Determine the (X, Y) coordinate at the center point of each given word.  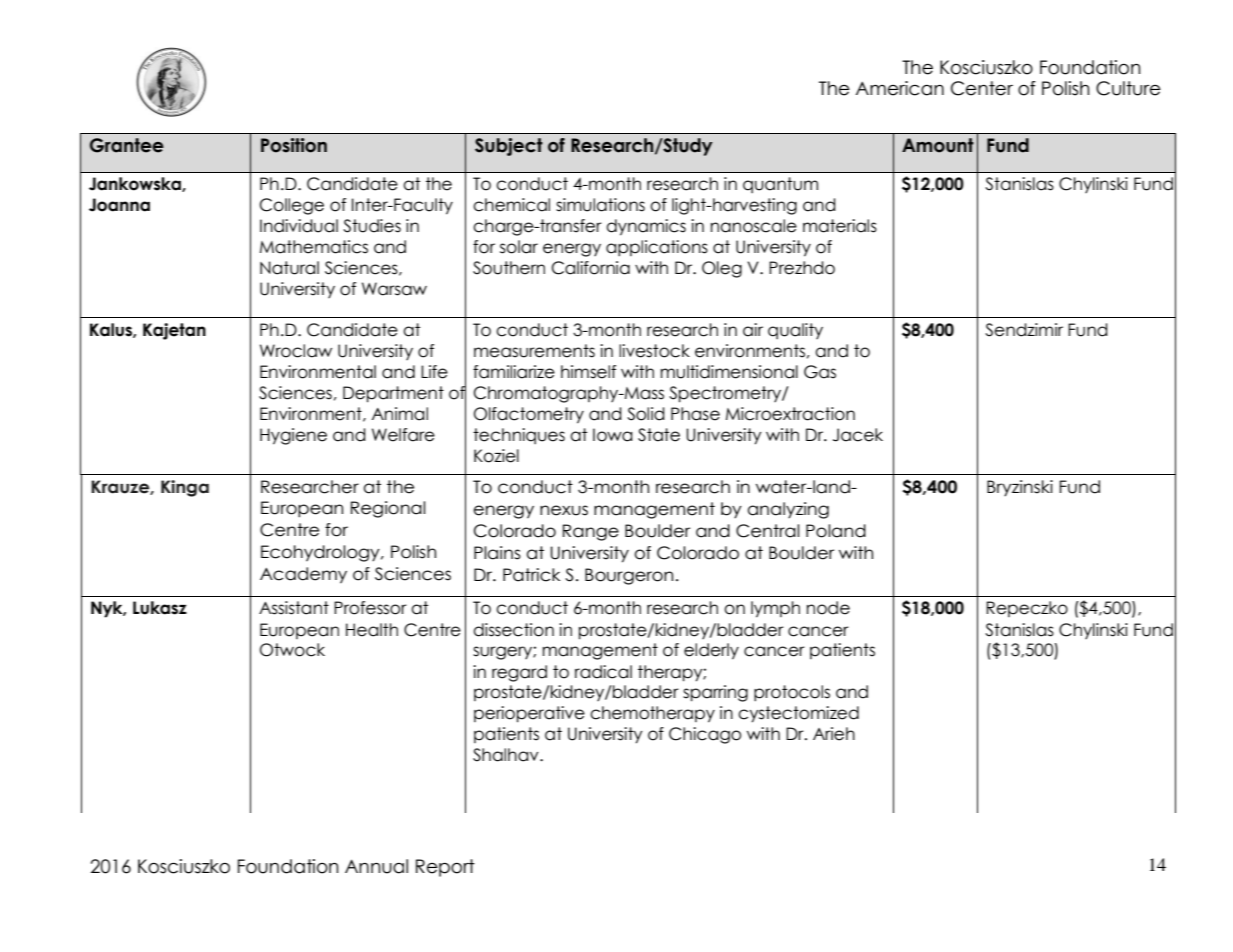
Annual (376, 866)
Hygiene (293, 436)
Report (445, 868)
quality (795, 331)
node (828, 608)
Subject (509, 147)
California (591, 268)
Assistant (294, 608)
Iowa (613, 435)
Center (982, 88)
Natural (289, 268)
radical (603, 672)
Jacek (858, 435)
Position (294, 145)
